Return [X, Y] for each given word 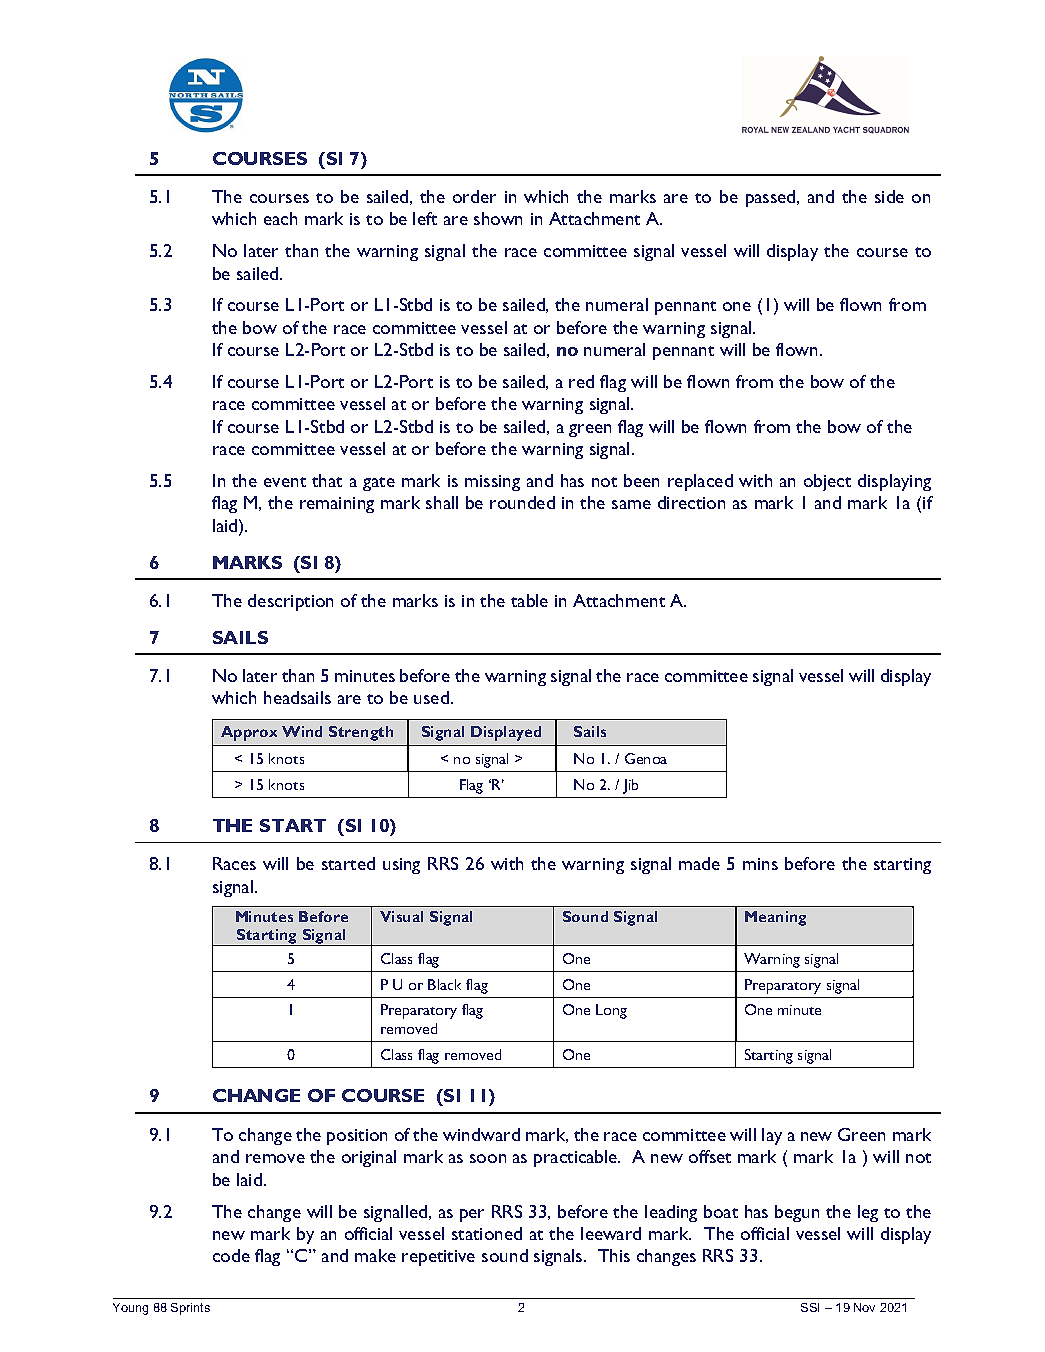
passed [772, 198]
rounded [522, 502]
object [827, 482]
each [280, 218]
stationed [487, 1233]
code [231, 1255]
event [285, 482]
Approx [249, 733]
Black [444, 984]
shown [498, 218]
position [357, 1137]
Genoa [646, 758]
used [431, 697]
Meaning [775, 918]
